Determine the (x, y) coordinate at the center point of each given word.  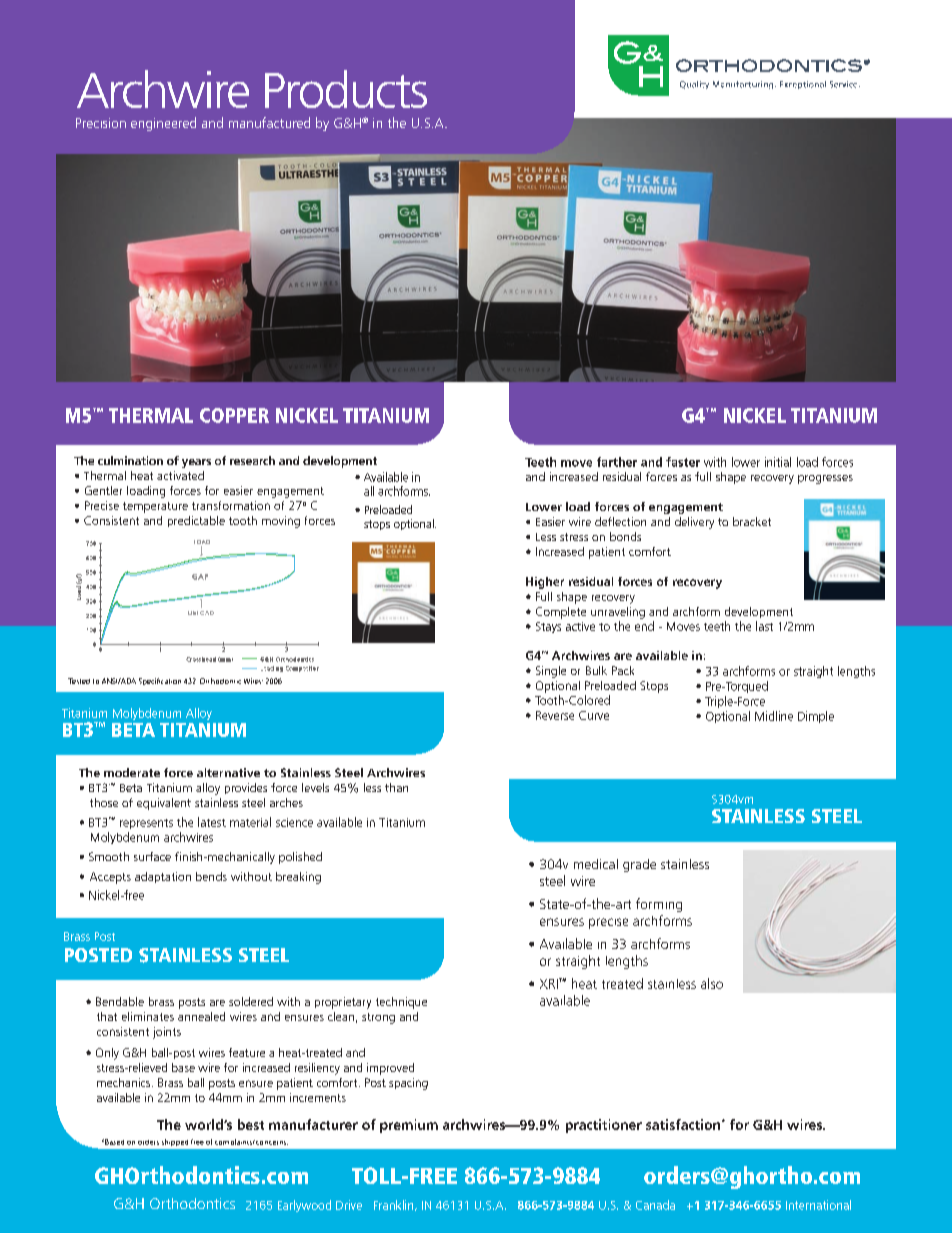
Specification (160, 681)
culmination (130, 460)
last (764, 626)
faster (683, 462)
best (251, 1124)
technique (401, 1003)
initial (778, 462)
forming (659, 905)
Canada (655, 1205)
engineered (163, 124)
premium (409, 1126)
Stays (548, 627)
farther (617, 462)
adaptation (163, 877)
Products (346, 89)
